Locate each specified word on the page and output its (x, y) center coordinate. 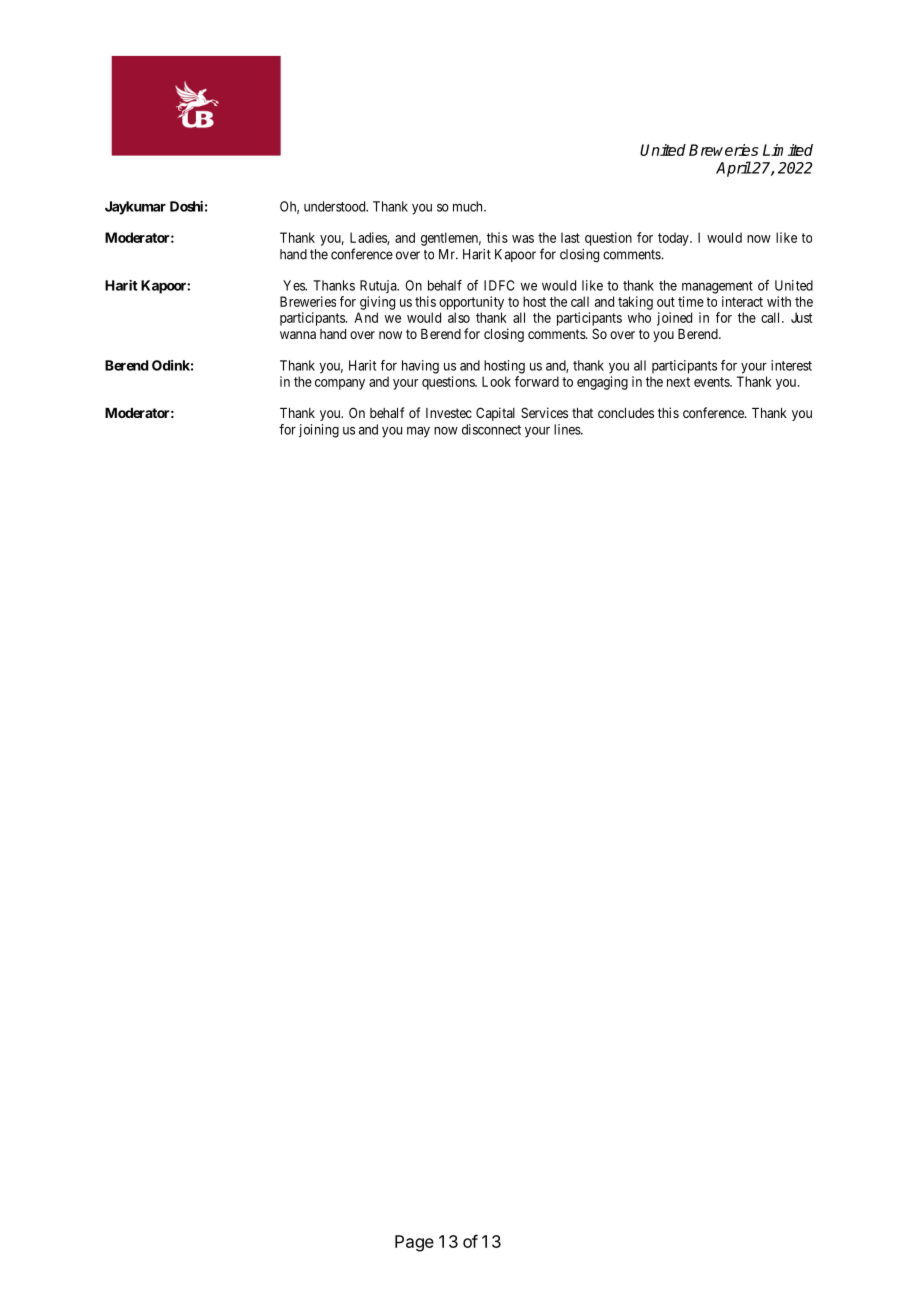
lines (568, 429)
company (340, 384)
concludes (626, 413)
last (570, 237)
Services (544, 412)
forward (537, 381)
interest (791, 365)
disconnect (491, 429)
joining (319, 431)
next (678, 382)
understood (336, 206)
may (418, 432)
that (582, 413)
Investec (449, 413)
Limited (788, 150)
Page (414, 1243)
